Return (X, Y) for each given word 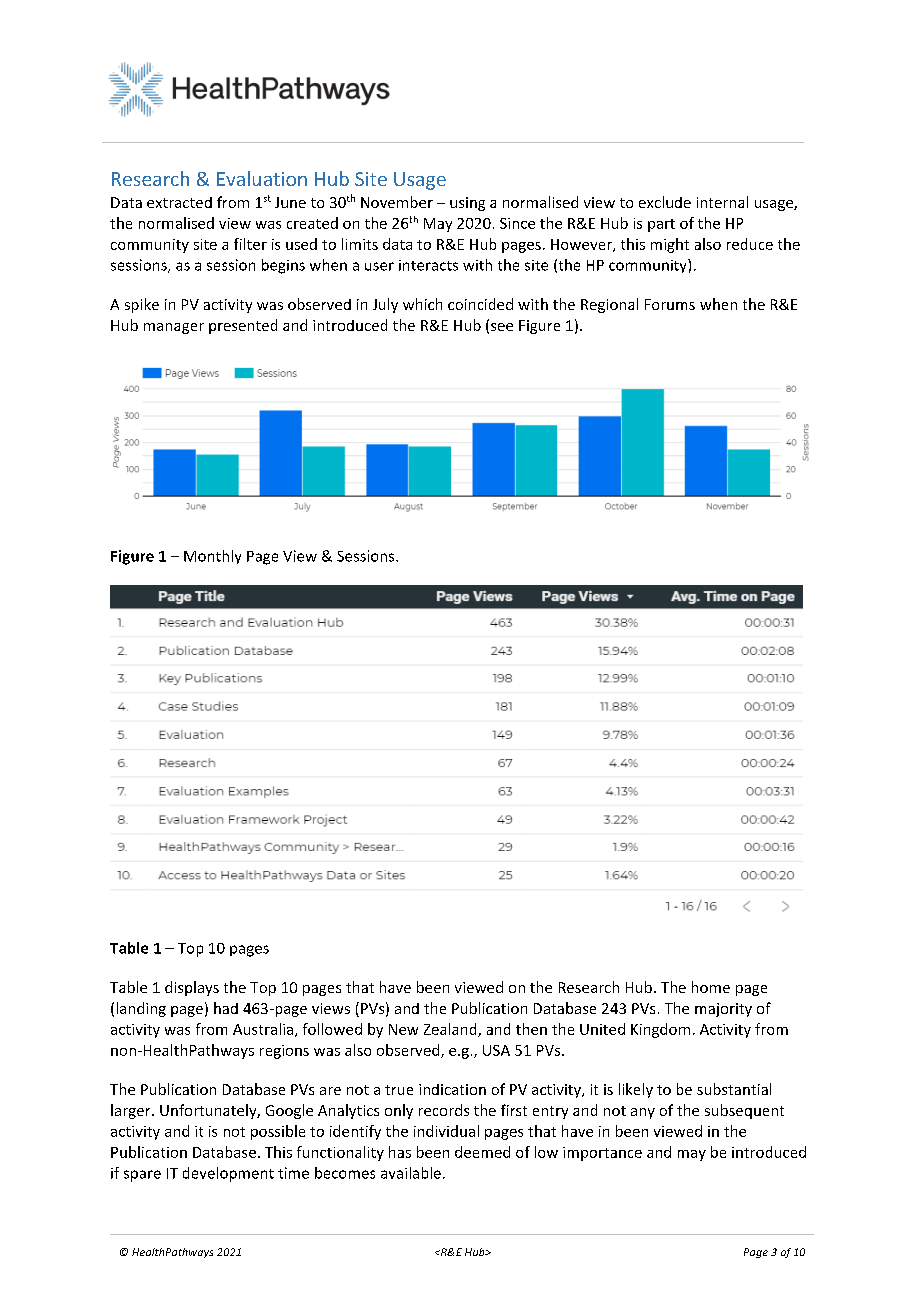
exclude (665, 202)
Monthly (212, 557)
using (467, 204)
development (228, 1174)
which (422, 304)
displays (192, 988)
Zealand (451, 1030)
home (711, 987)
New (403, 1029)
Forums (670, 304)
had (226, 1008)
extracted (179, 202)
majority (723, 1010)
